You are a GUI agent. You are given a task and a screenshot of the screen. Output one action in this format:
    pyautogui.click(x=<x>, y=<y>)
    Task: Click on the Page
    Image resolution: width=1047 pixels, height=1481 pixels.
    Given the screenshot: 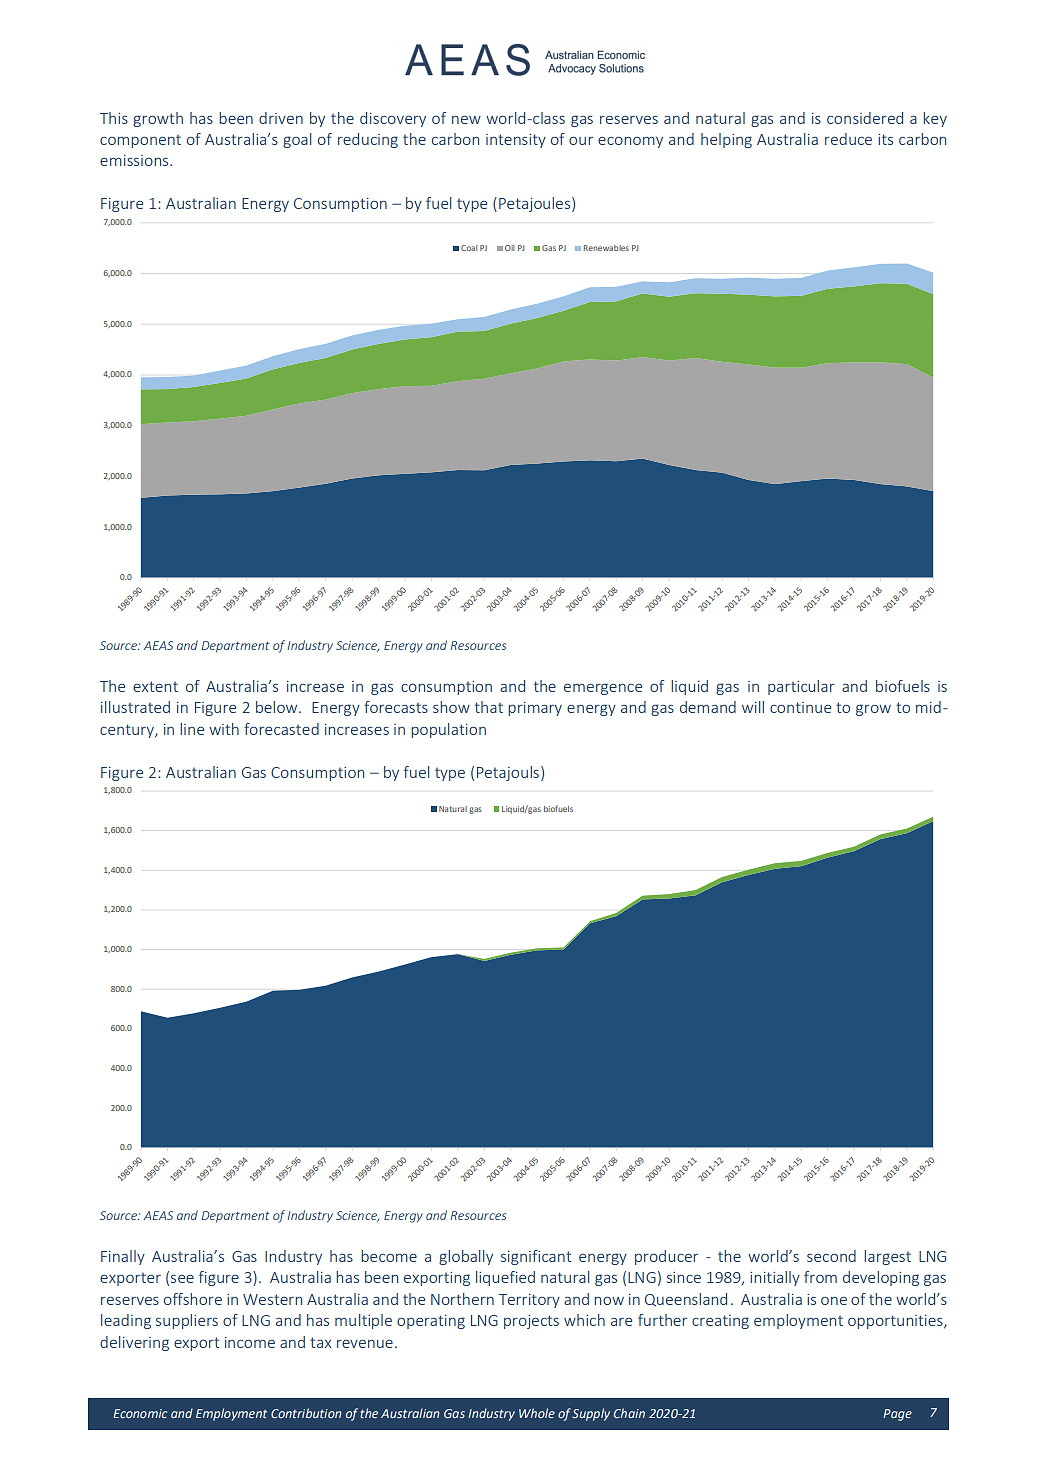 What is the action you would take?
    pyautogui.click(x=897, y=1415)
